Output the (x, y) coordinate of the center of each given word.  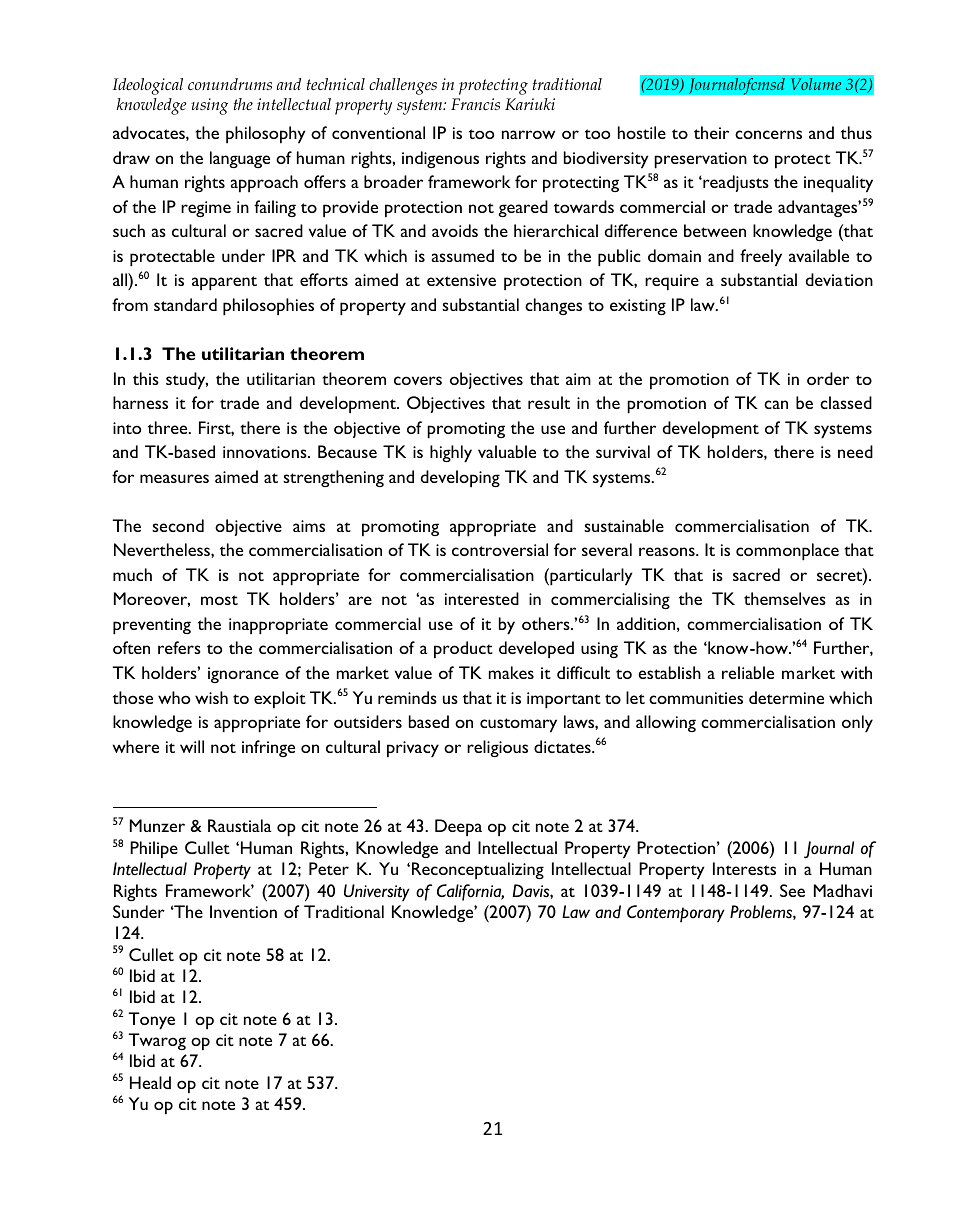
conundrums (230, 84)
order (828, 378)
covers (418, 380)
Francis (475, 104)
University (377, 893)
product (463, 650)
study (187, 381)
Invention (243, 911)
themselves (785, 598)
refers (179, 647)
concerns (768, 134)
